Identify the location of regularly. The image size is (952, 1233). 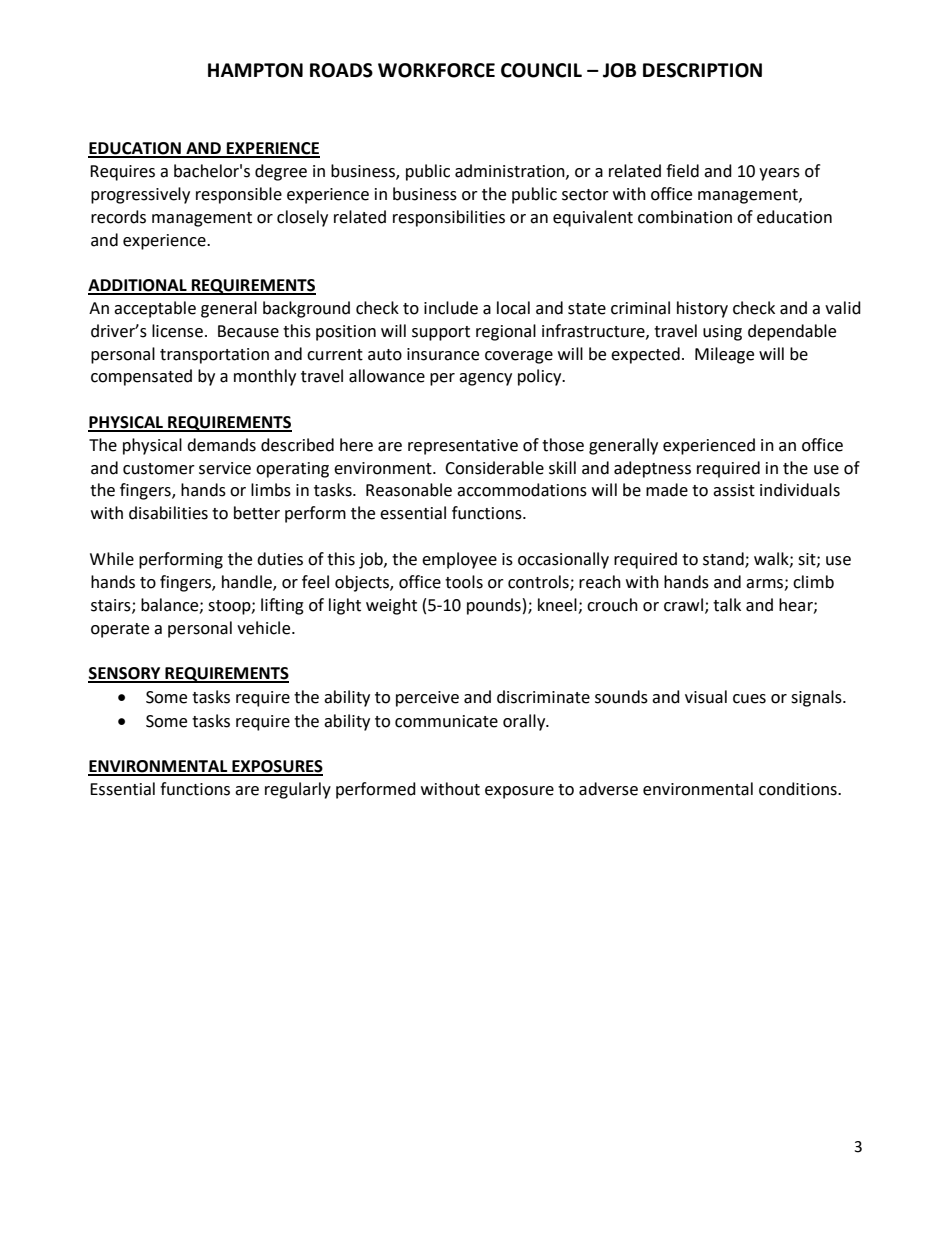
(298, 790).
